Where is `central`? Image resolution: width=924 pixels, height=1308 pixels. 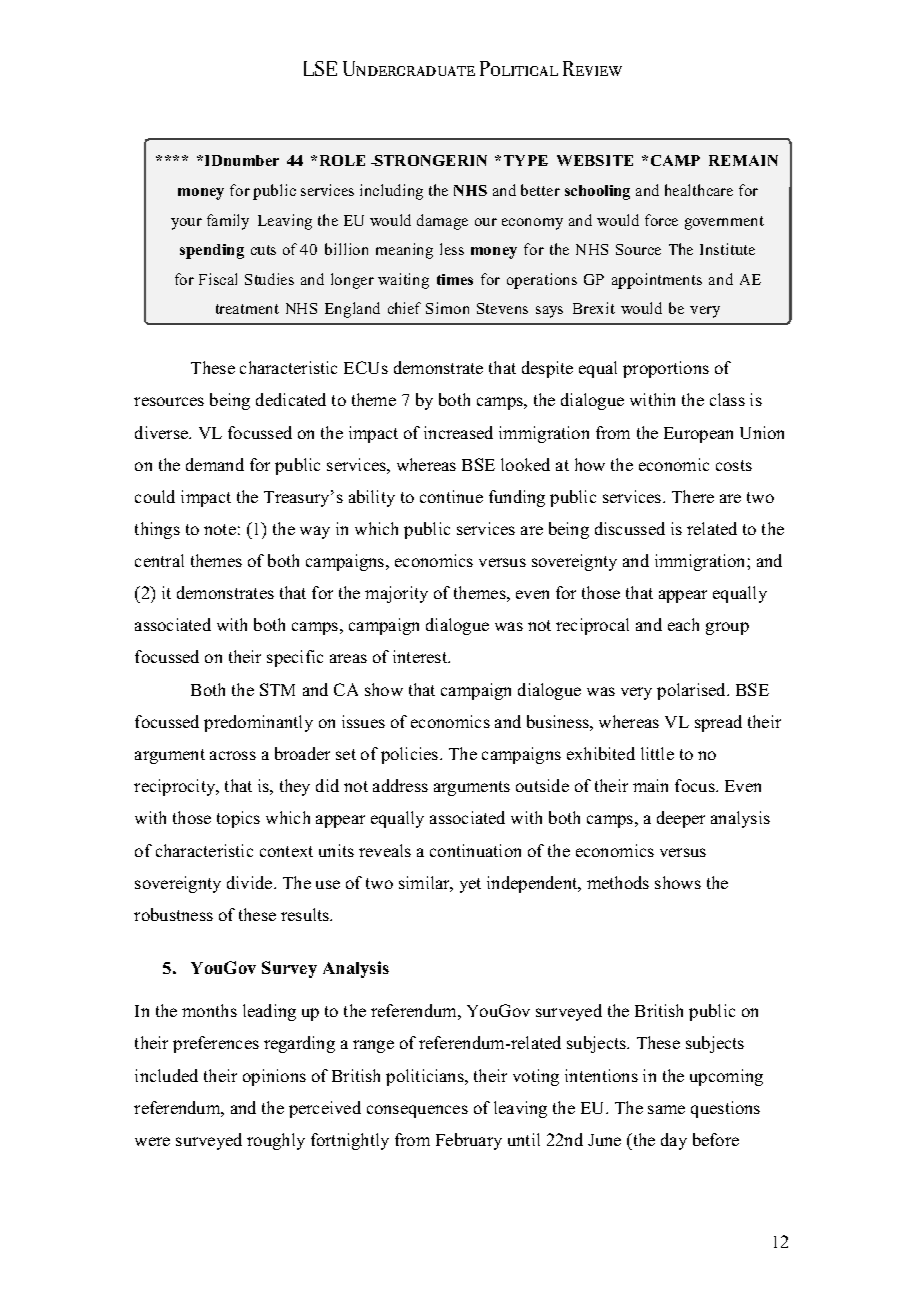 central is located at coordinates (159, 560).
